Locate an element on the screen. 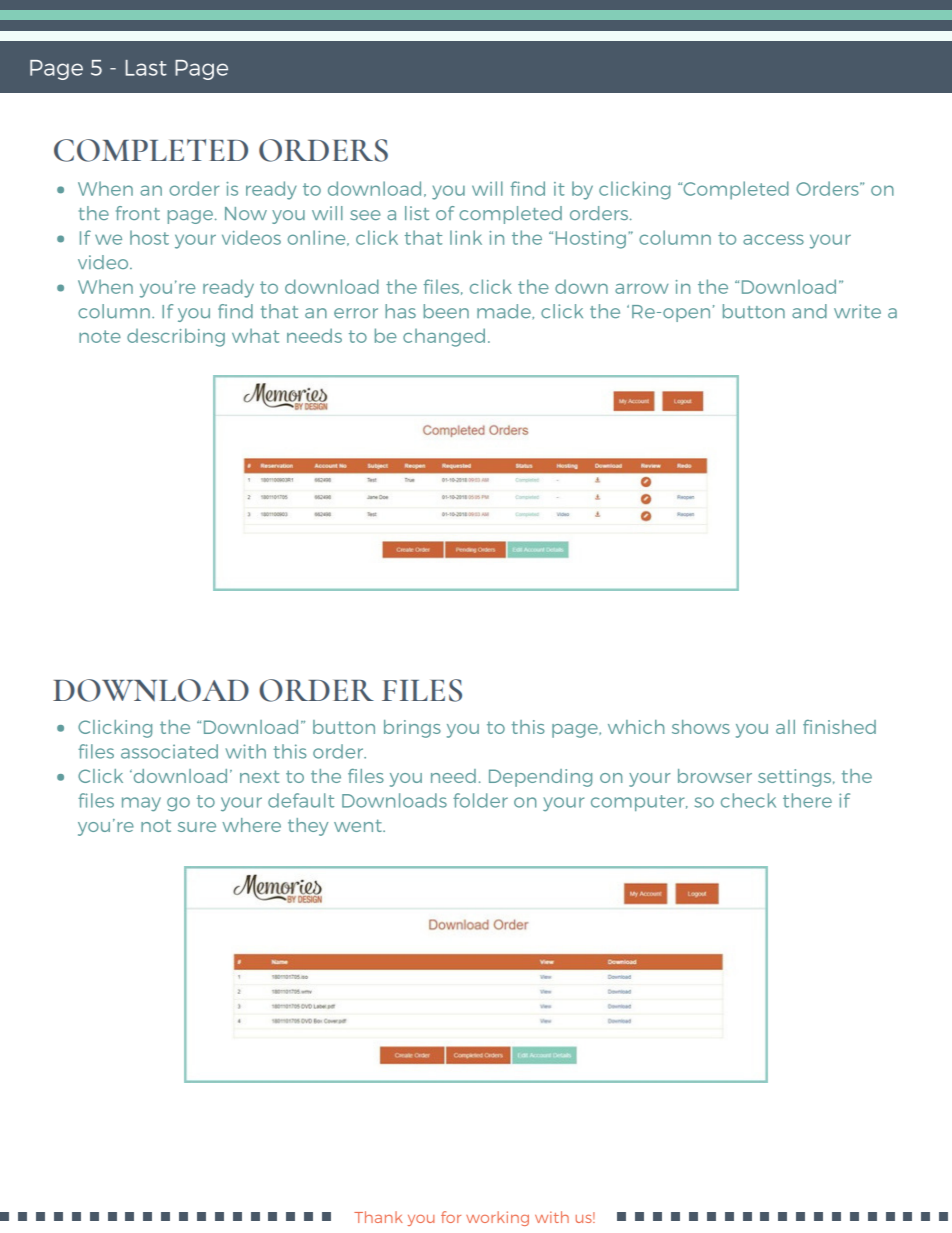 This screenshot has width=952, height=1233. associated is located at coordinates (169, 751).
